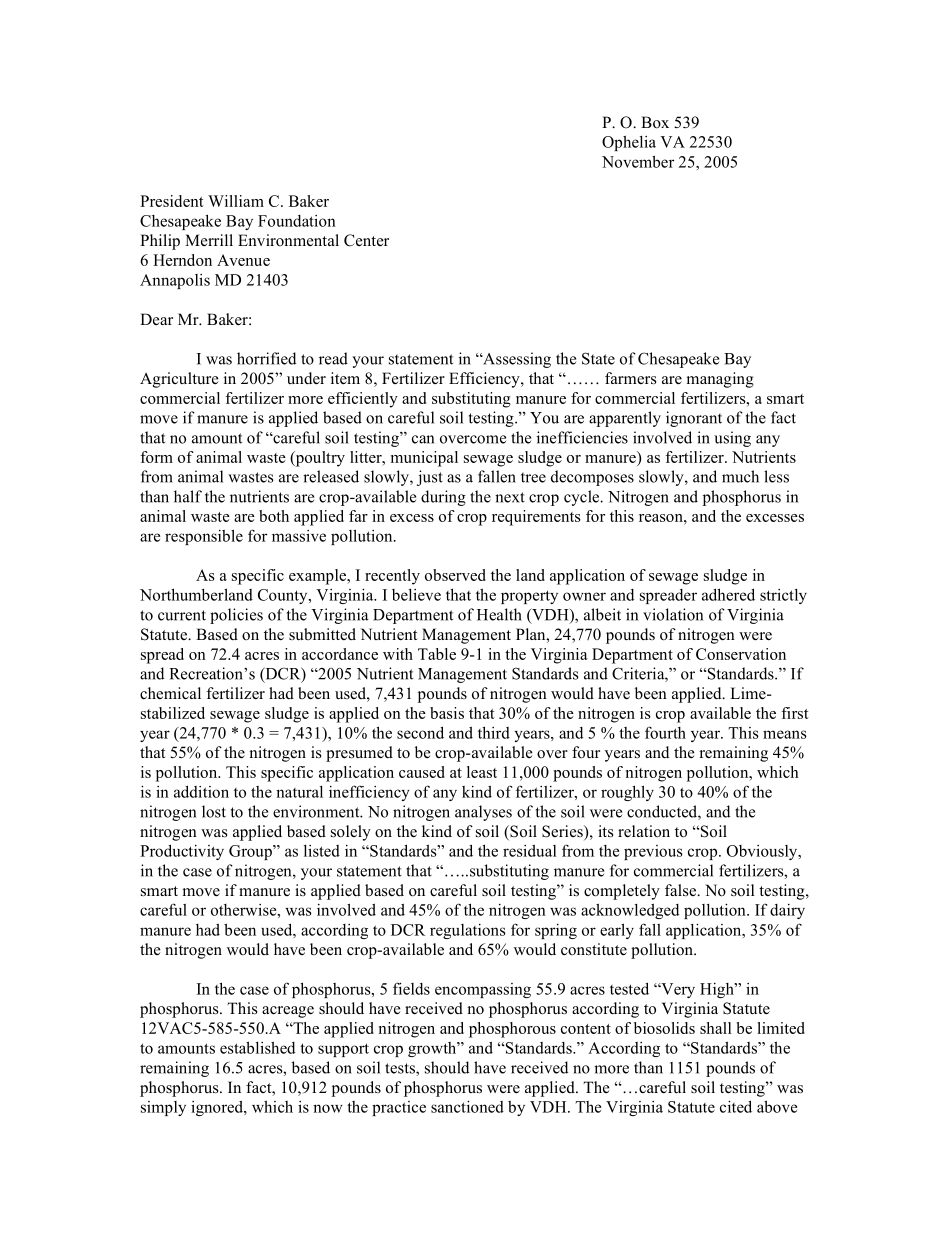 The height and width of the image is (1233, 952). I want to click on cited, so click(736, 1106).
